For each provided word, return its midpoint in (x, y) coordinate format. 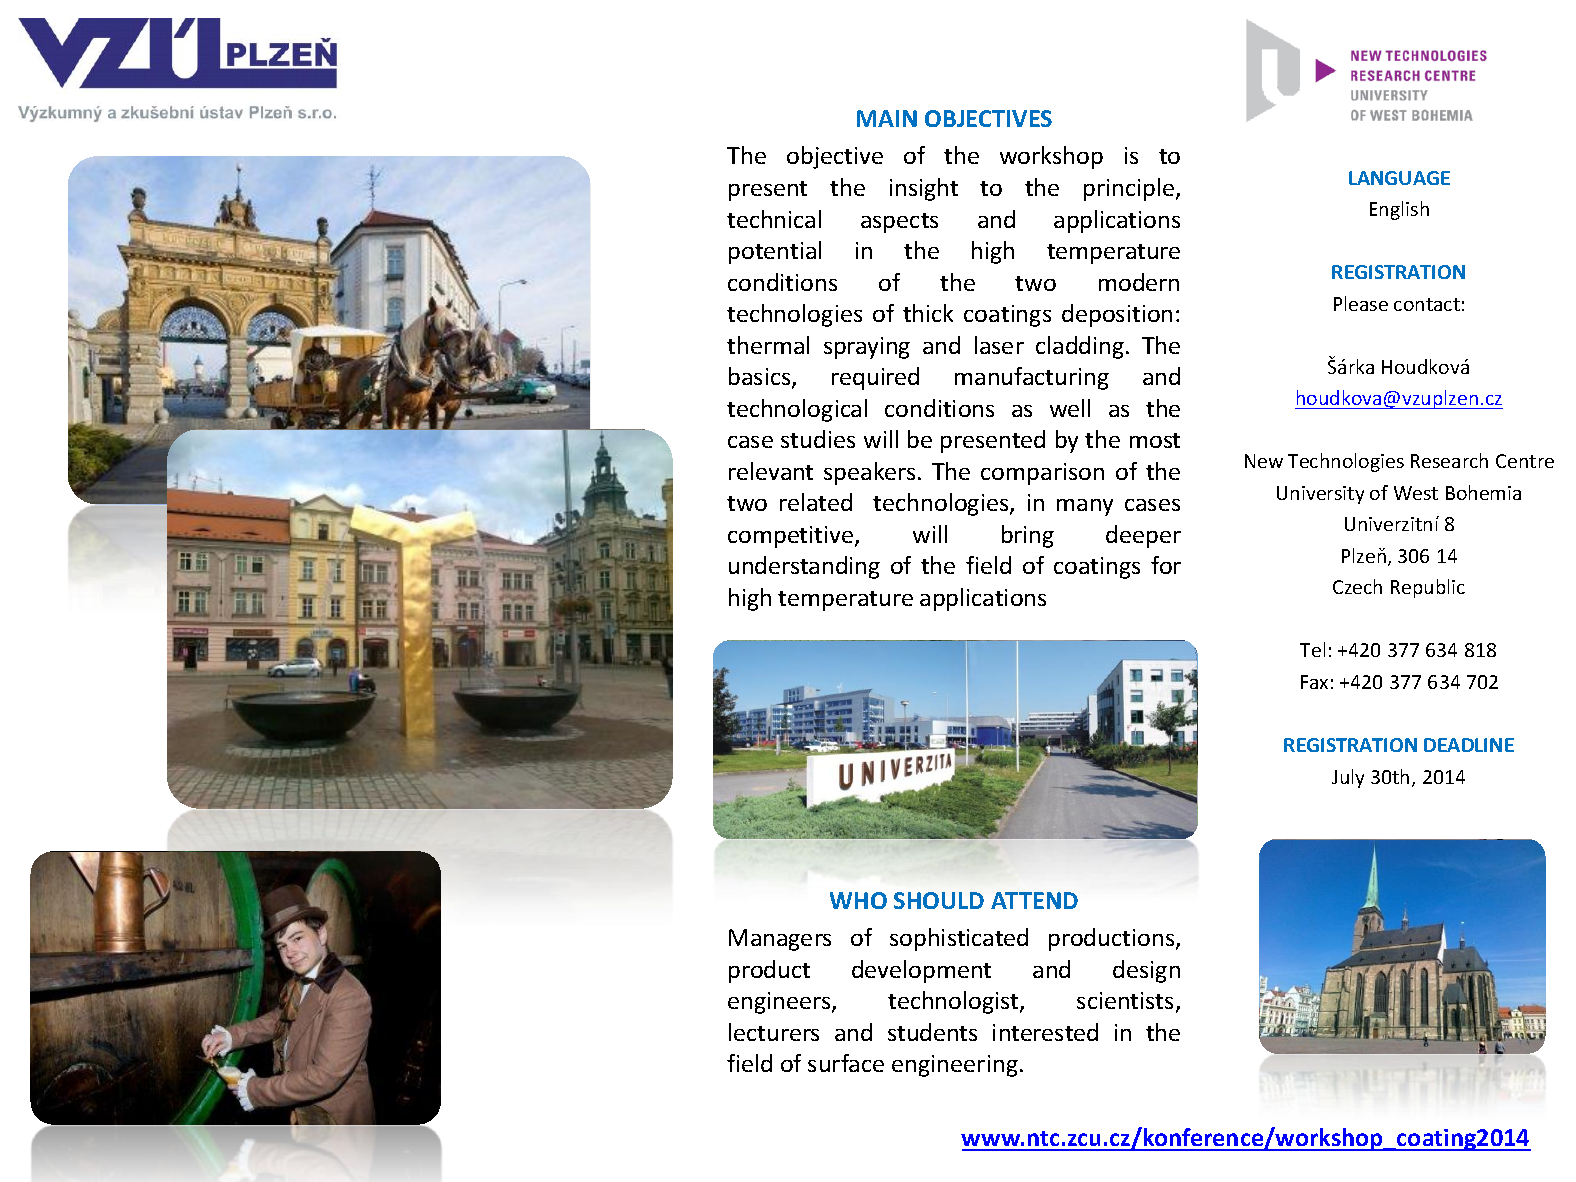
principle (1129, 189)
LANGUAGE (1399, 178)
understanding (804, 567)
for (1166, 565)
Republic (1428, 588)
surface (846, 1063)
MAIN (887, 118)
